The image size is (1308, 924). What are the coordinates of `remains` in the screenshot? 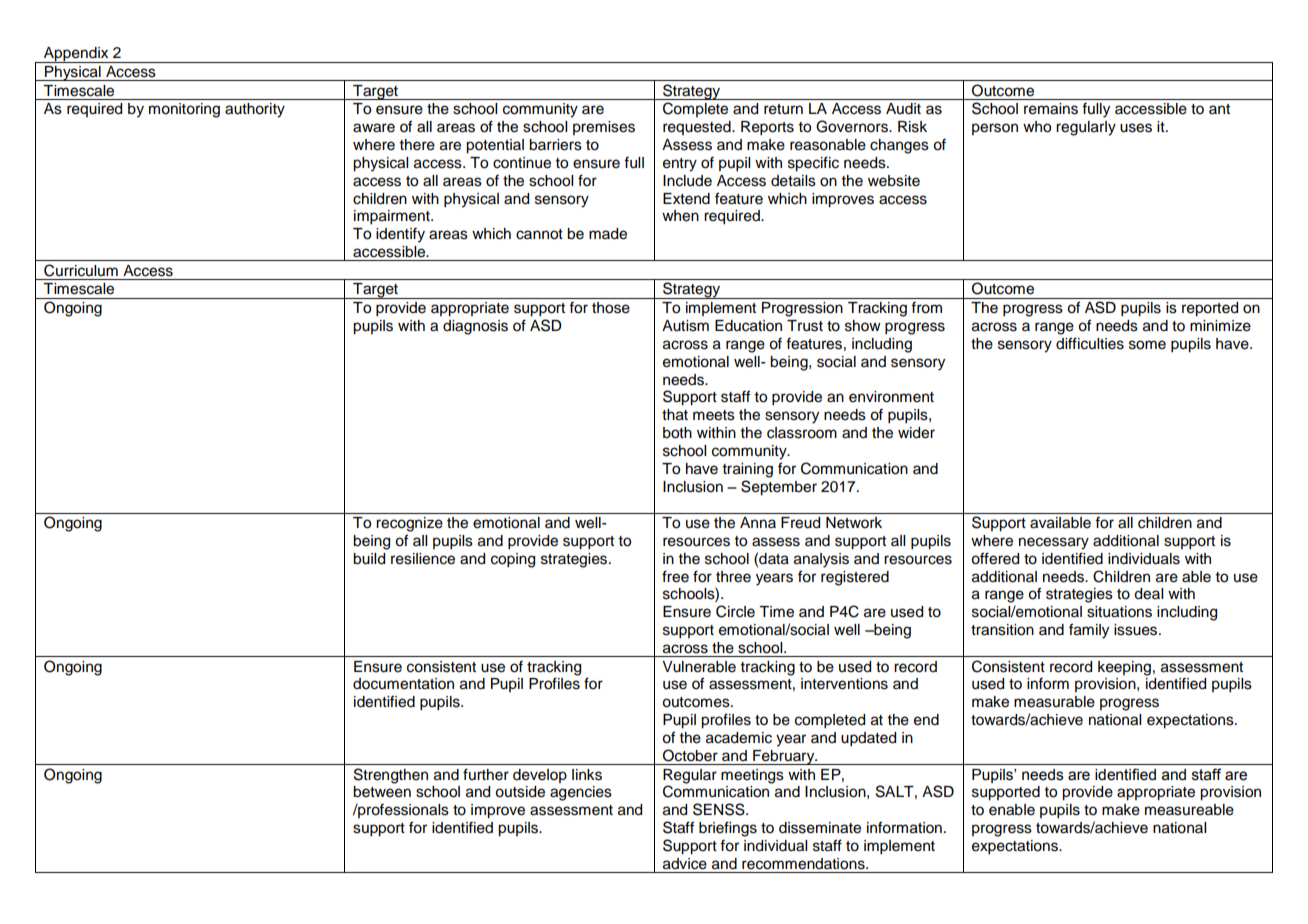 It's located at (1051, 109).
